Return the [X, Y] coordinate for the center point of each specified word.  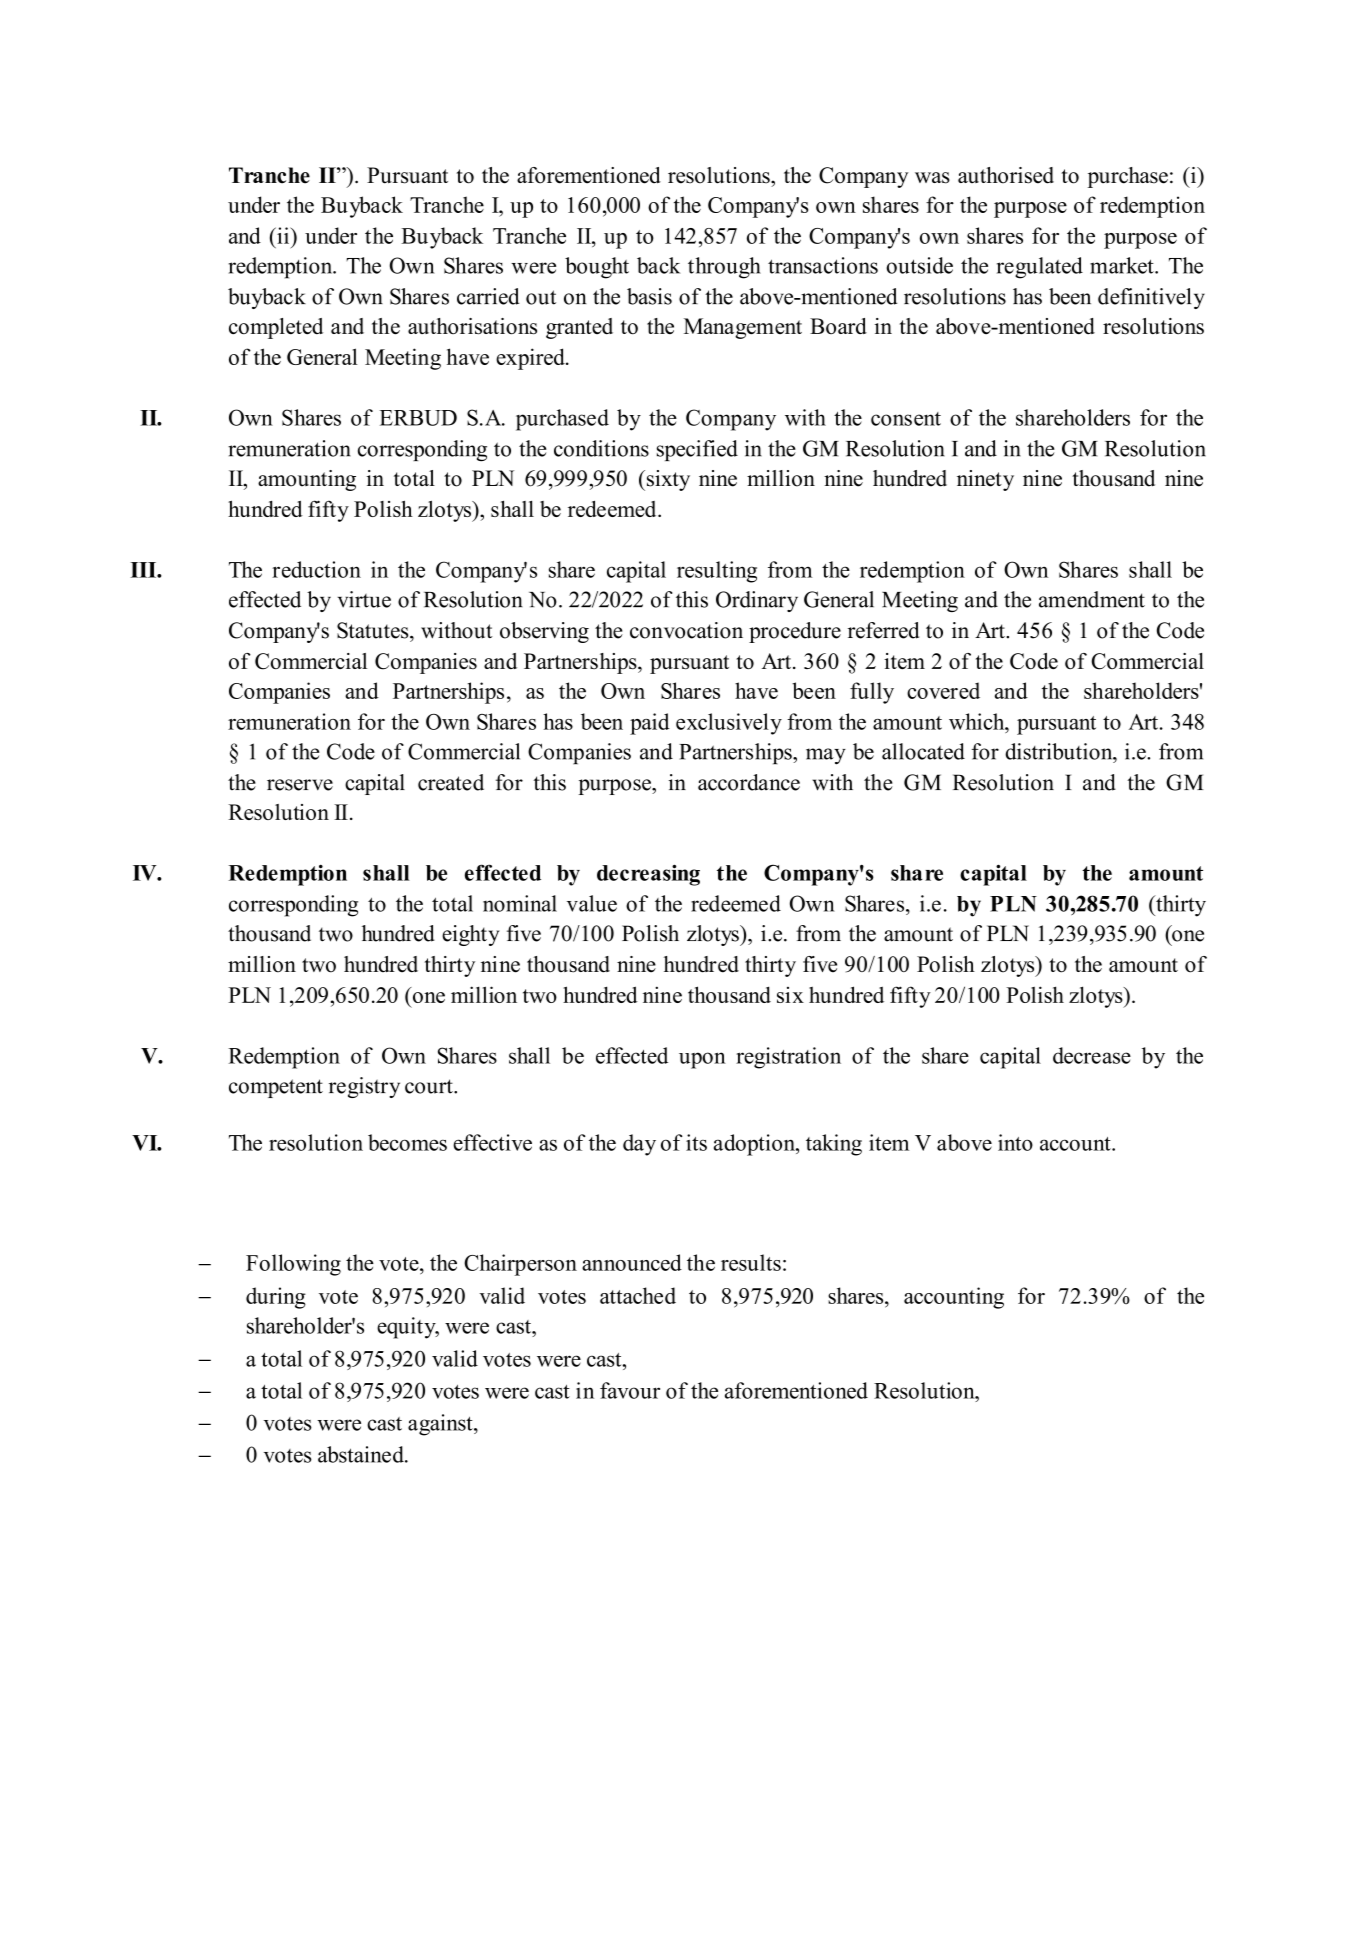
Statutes [374, 630]
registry [364, 1087]
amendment [1092, 599]
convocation [686, 630]
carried [488, 296]
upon [702, 1060]
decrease [1092, 1055]
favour [630, 1390]
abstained [362, 1454]
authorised [1006, 175]
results [751, 1262]
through [724, 268]
